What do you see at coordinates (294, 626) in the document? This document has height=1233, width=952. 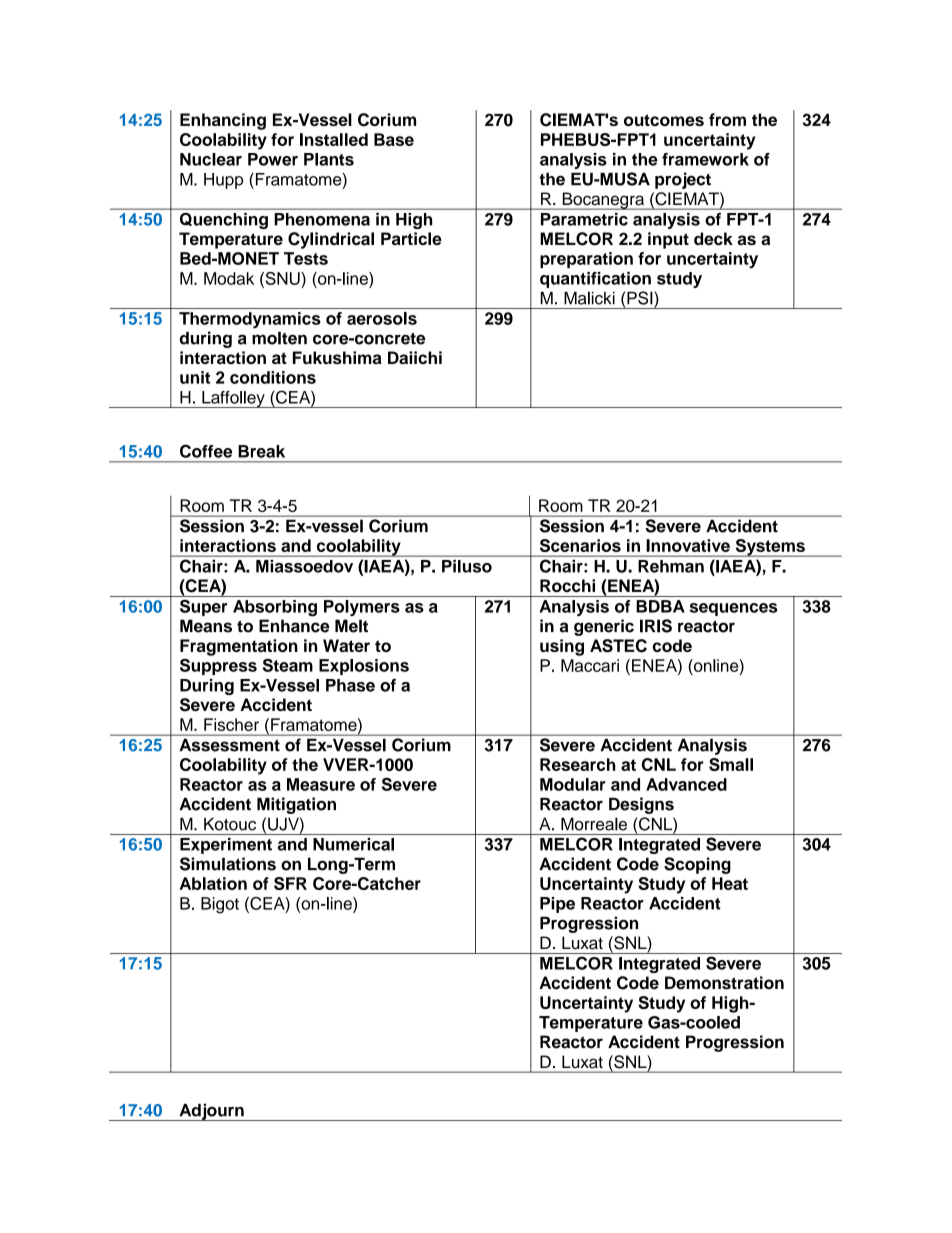 I see `Enhance` at bounding box center [294, 626].
